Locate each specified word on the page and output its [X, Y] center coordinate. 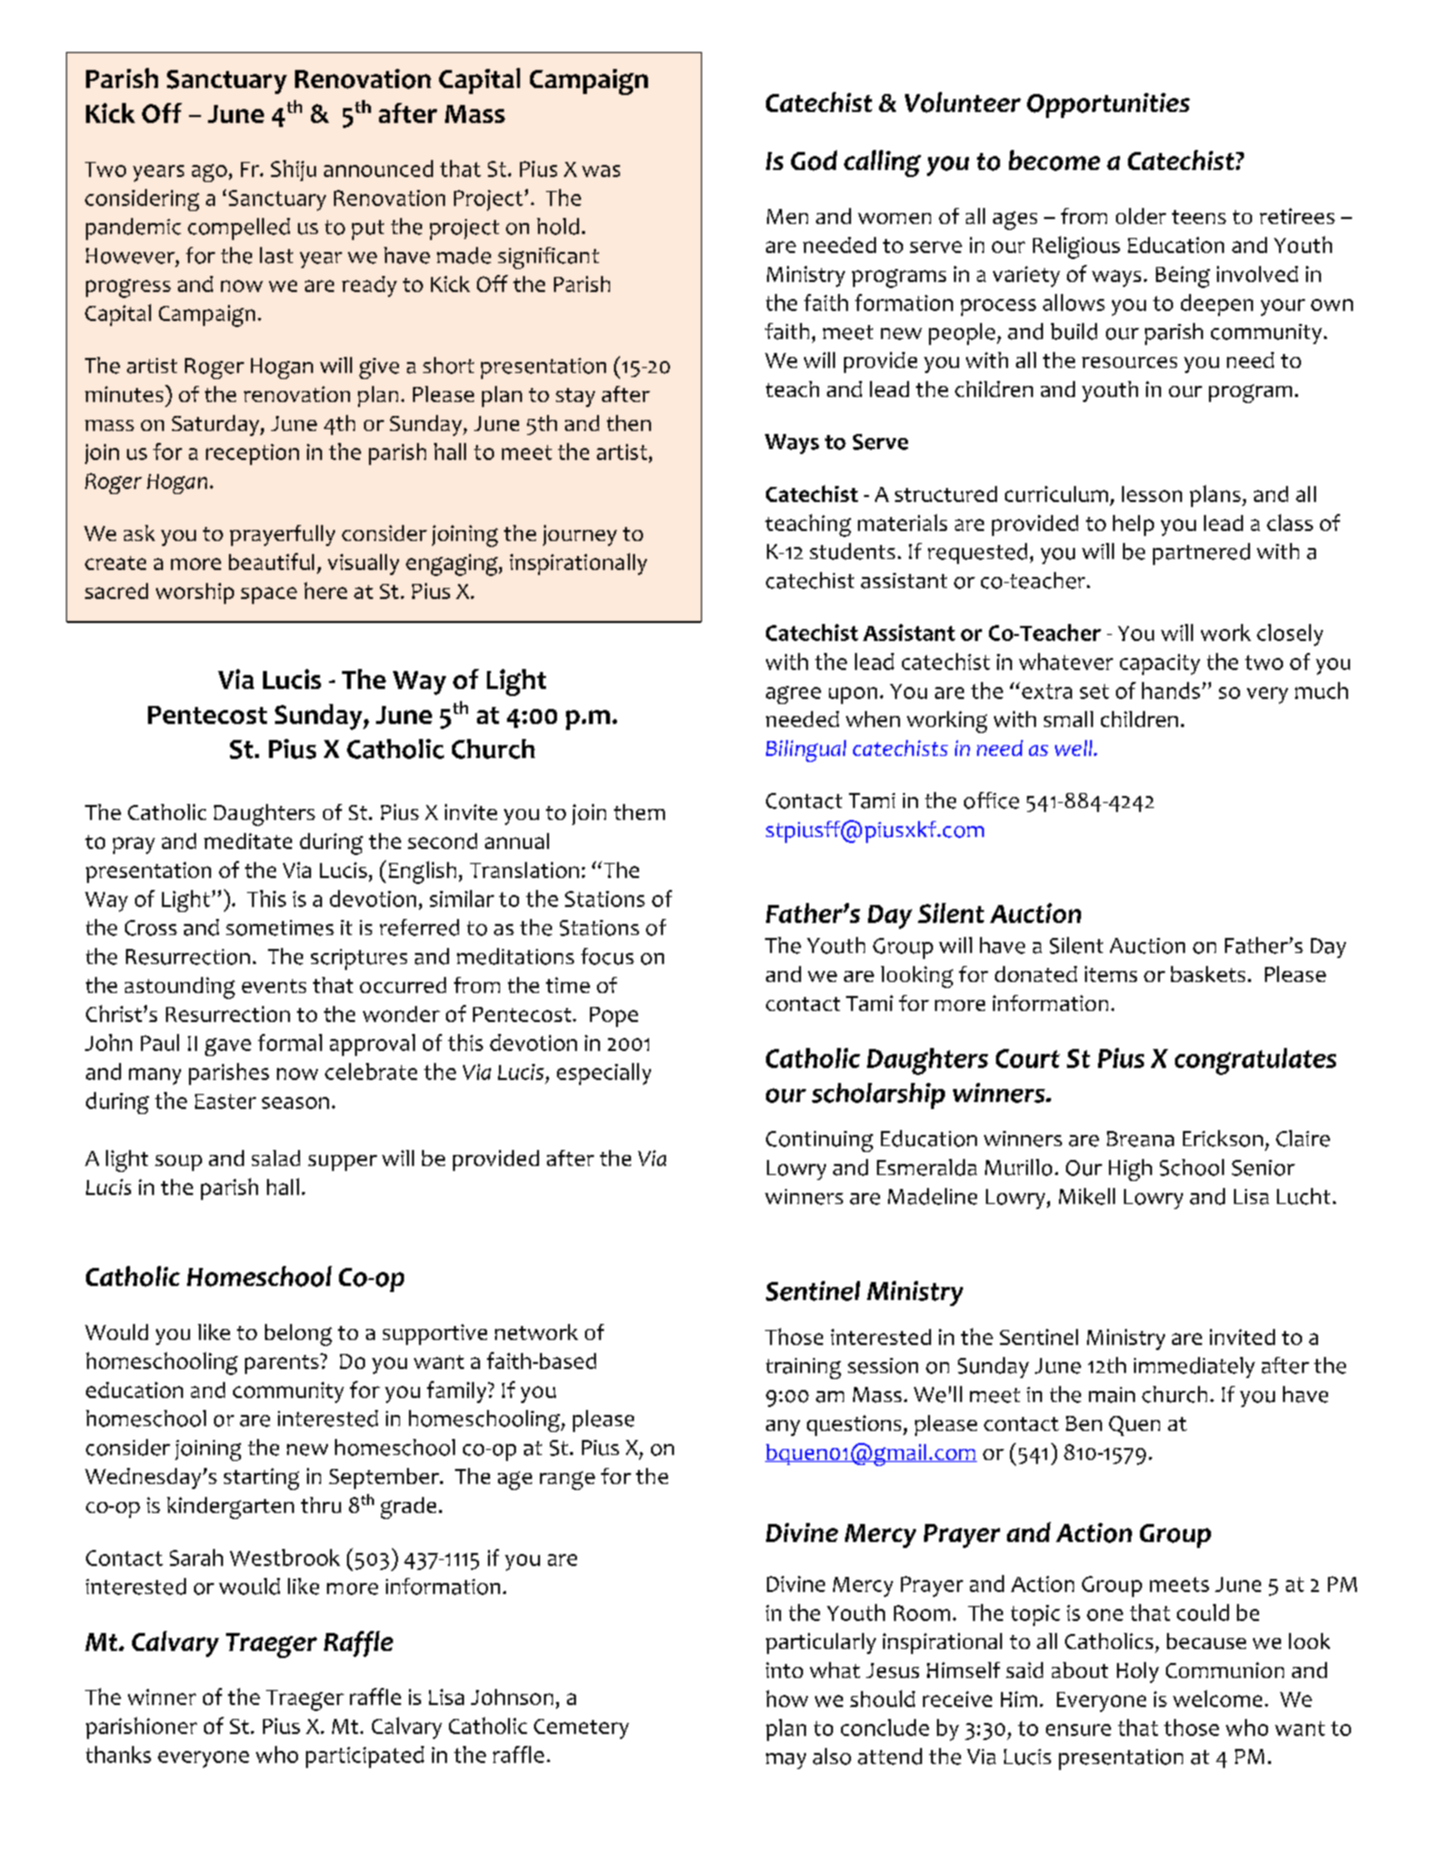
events [274, 986]
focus [607, 956]
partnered [1201, 554]
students [852, 551]
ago [209, 173]
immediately [1194, 1367]
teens [1199, 217]
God [814, 160]
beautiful [271, 561]
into [784, 1670]
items [1111, 974]
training [803, 1368]
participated [365, 1757]
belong [298, 1335]
